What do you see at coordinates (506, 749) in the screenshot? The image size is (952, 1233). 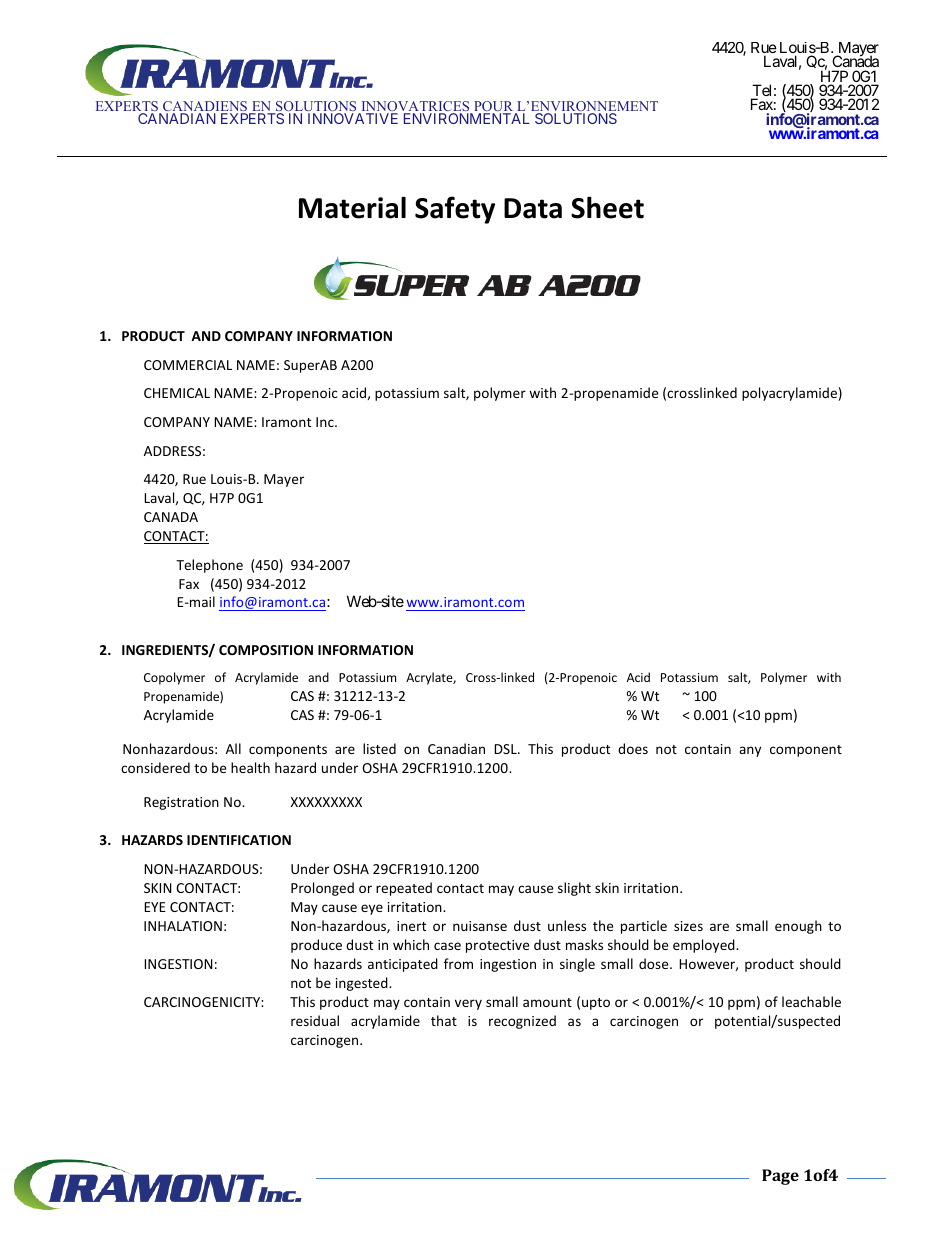 I see `DSL` at bounding box center [506, 749].
